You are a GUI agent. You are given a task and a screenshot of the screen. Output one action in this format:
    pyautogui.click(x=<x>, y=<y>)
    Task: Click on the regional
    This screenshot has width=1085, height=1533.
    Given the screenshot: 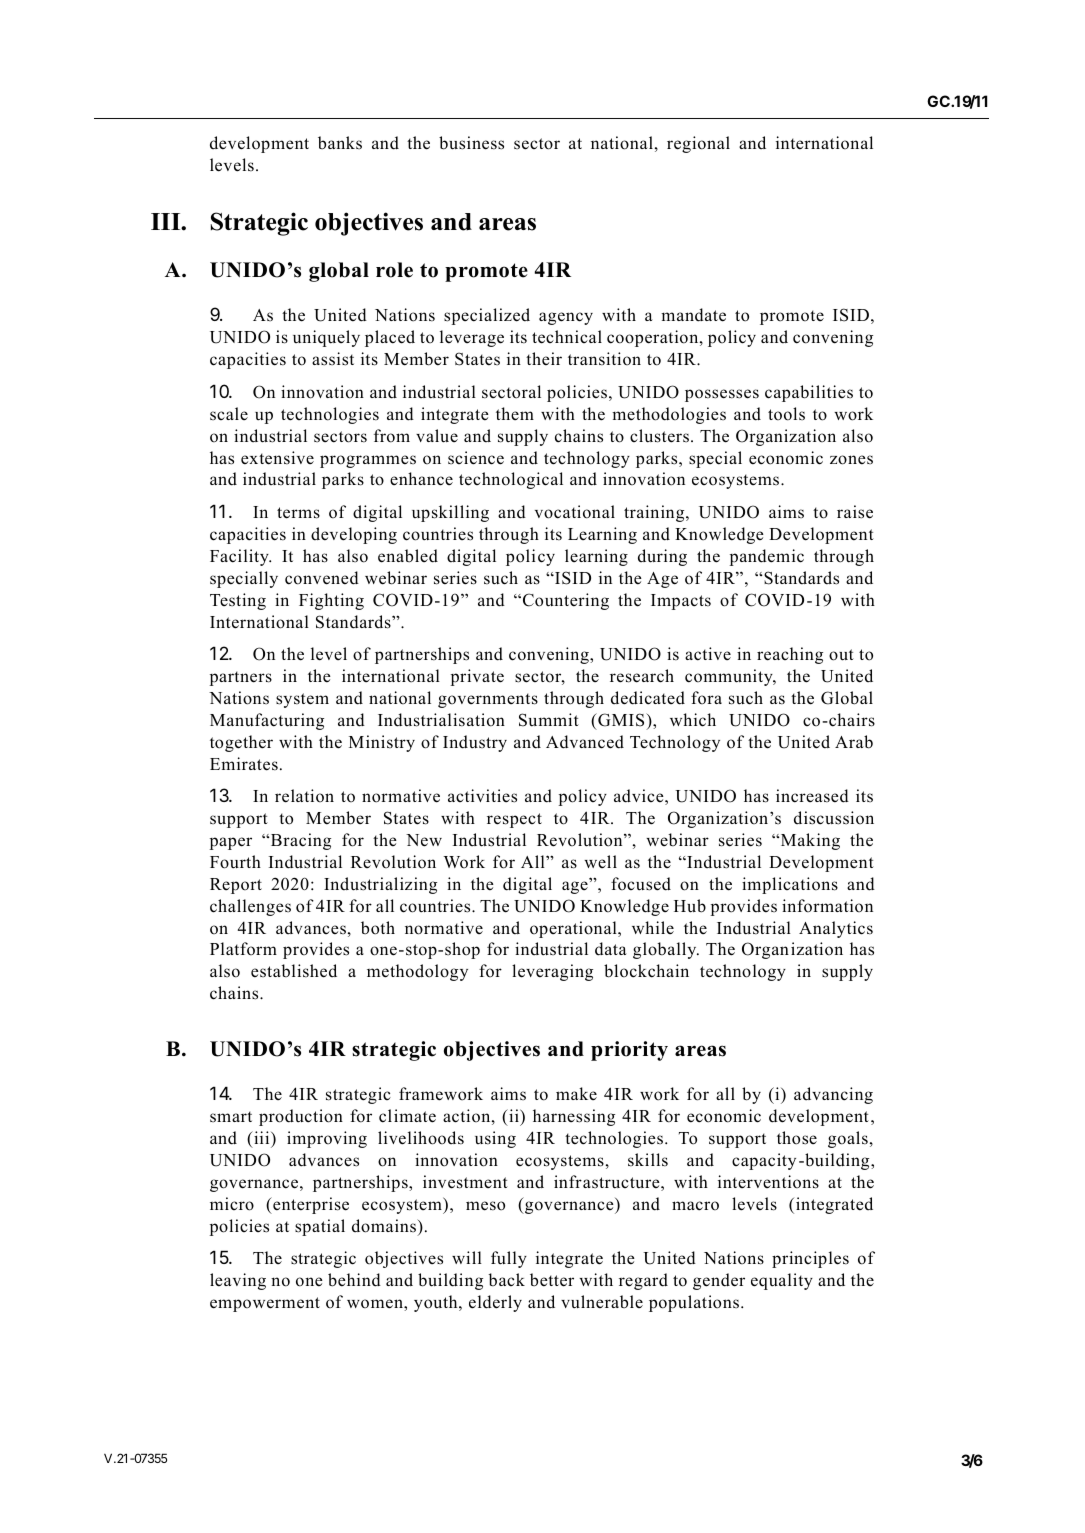 What is the action you would take?
    pyautogui.click(x=698, y=144)
